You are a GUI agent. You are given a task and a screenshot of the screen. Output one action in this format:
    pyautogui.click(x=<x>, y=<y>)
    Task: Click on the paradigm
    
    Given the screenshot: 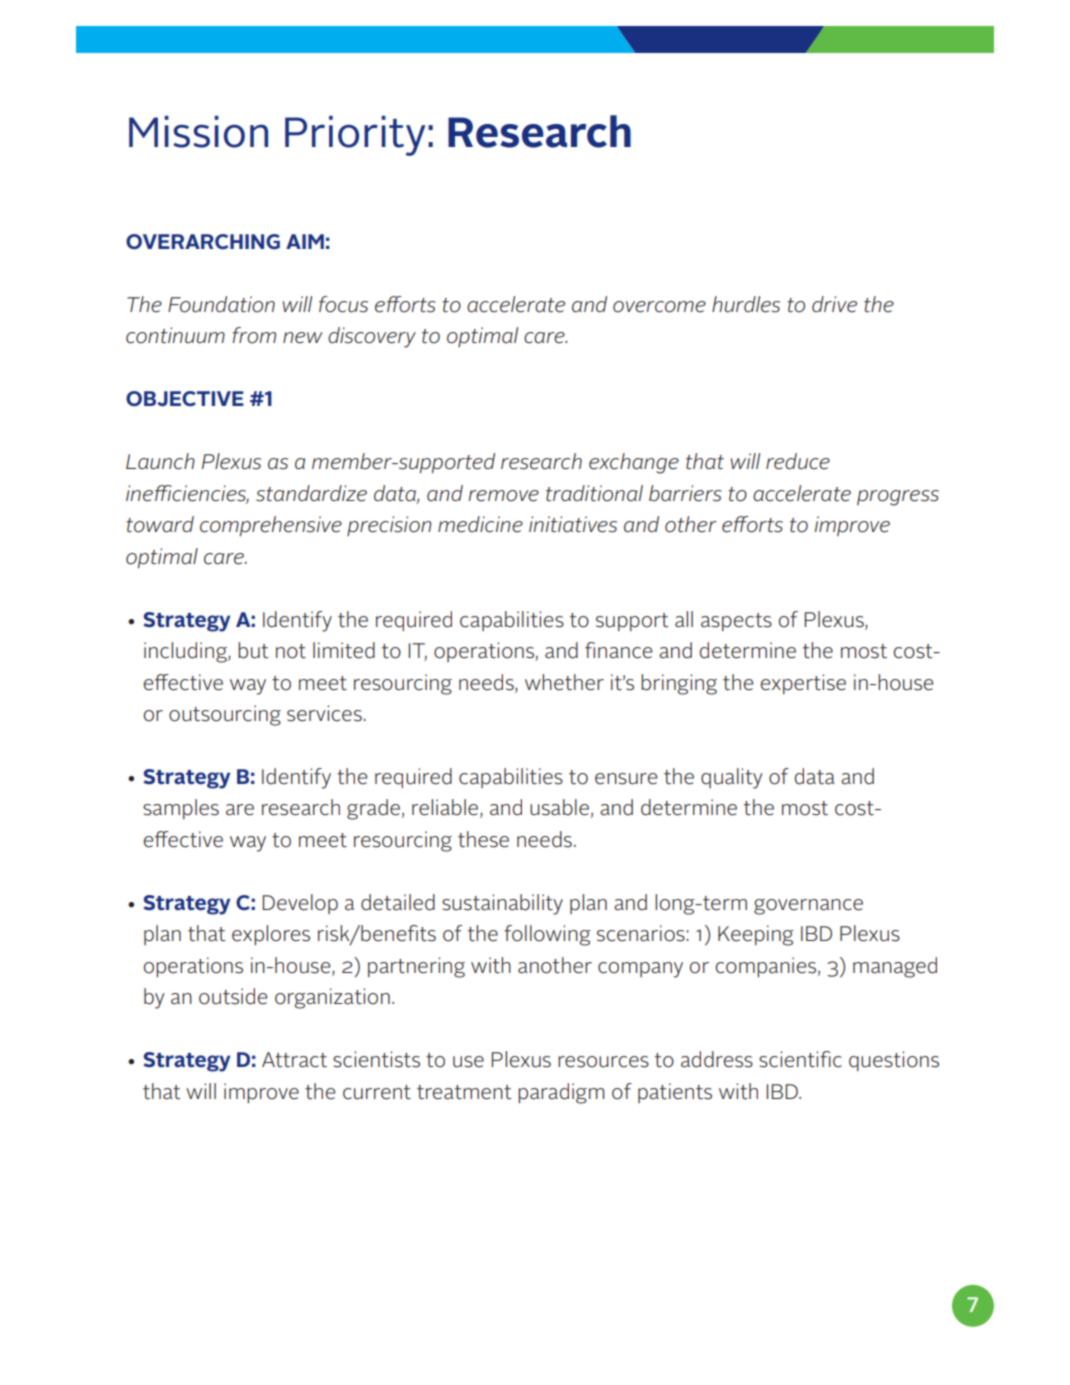 What is the action you would take?
    pyautogui.click(x=561, y=1093)
